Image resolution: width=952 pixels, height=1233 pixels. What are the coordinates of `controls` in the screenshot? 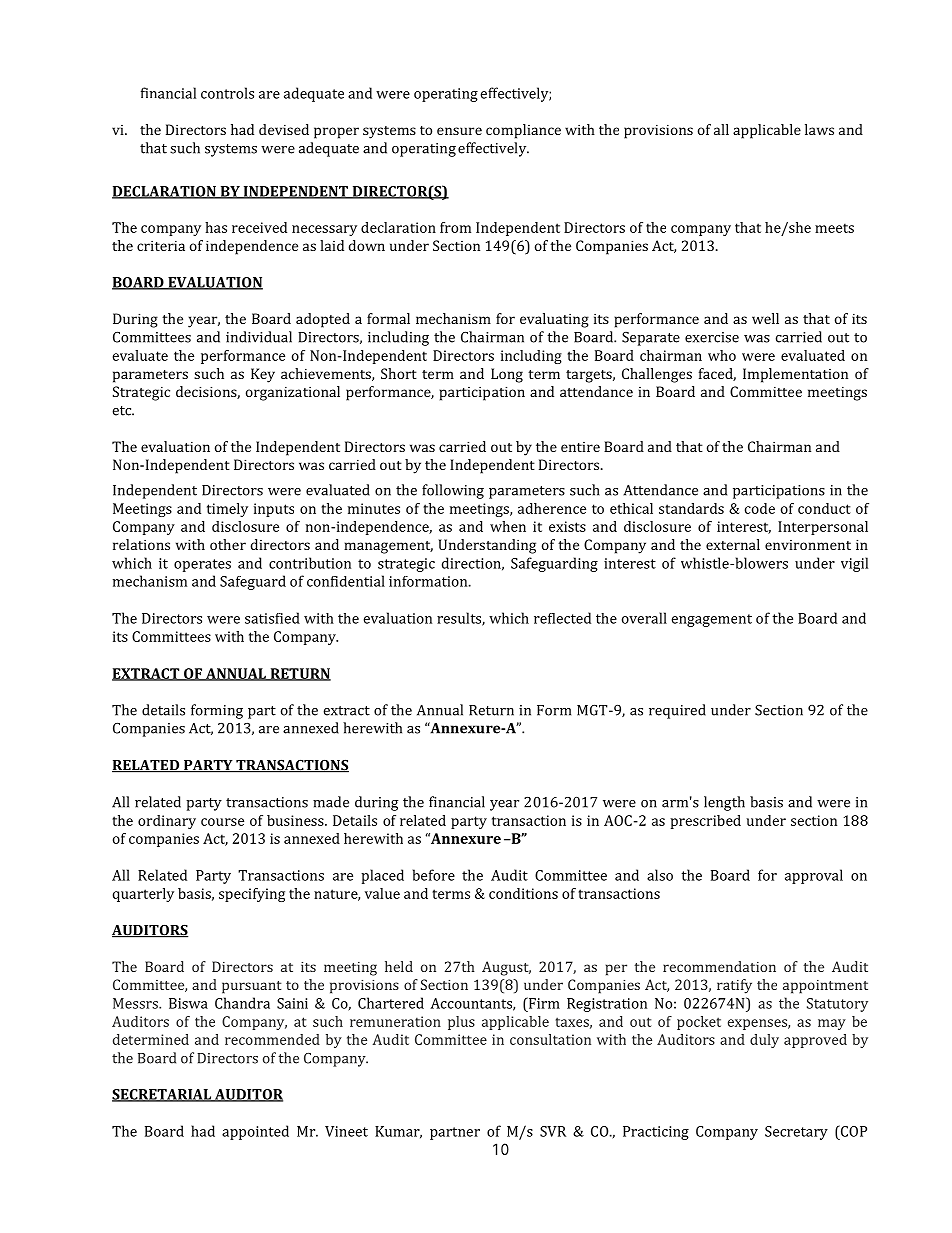 It's located at (227, 93).
